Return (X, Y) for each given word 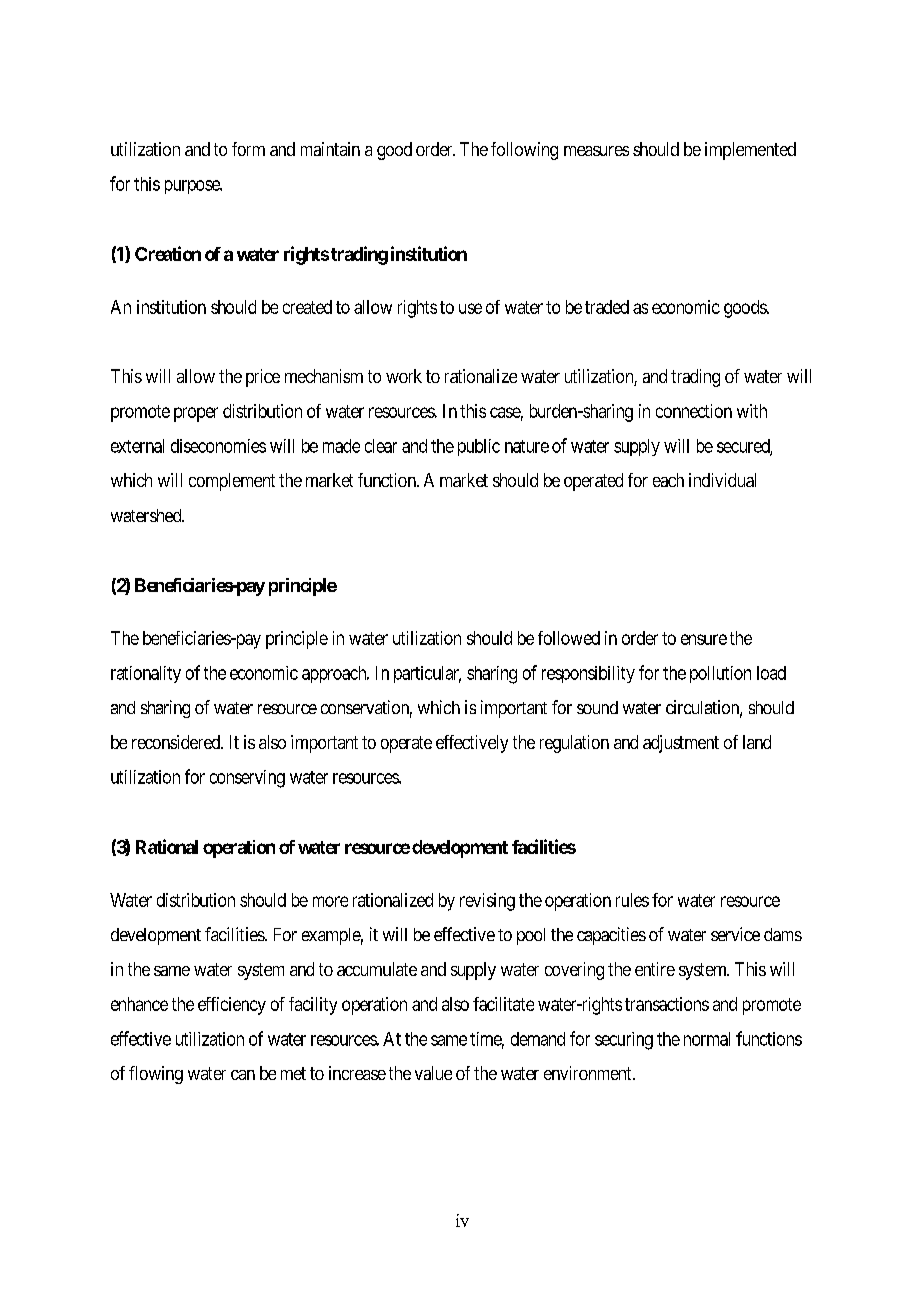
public (479, 447)
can (243, 1075)
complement (232, 482)
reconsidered (177, 742)
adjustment (681, 744)
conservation (366, 708)
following (524, 151)
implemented (750, 151)
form (248, 149)
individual (722, 480)
